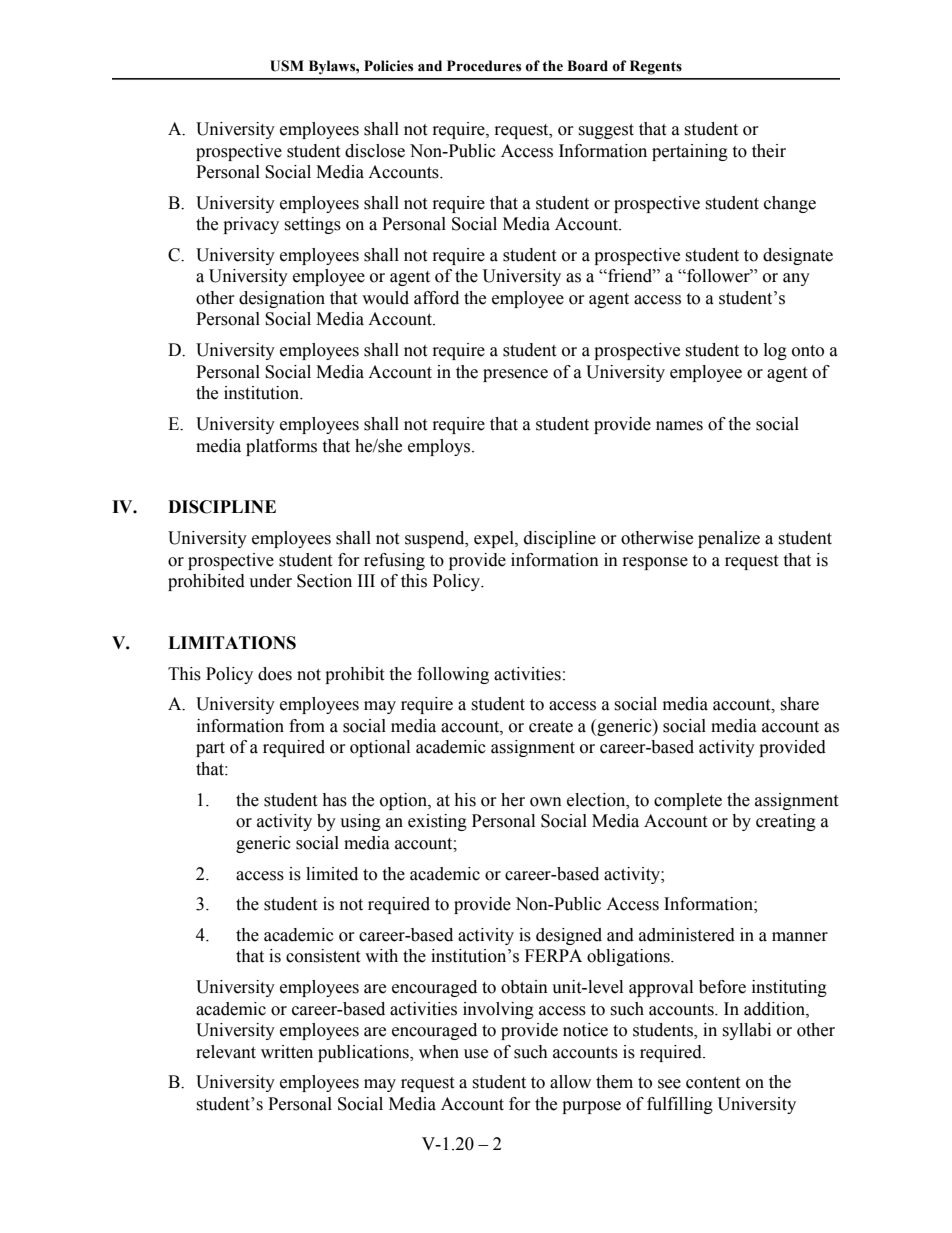 This screenshot has width=952, height=1233. Describe the element at coordinates (786, 822) in the screenshot. I see `creating` at that location.
